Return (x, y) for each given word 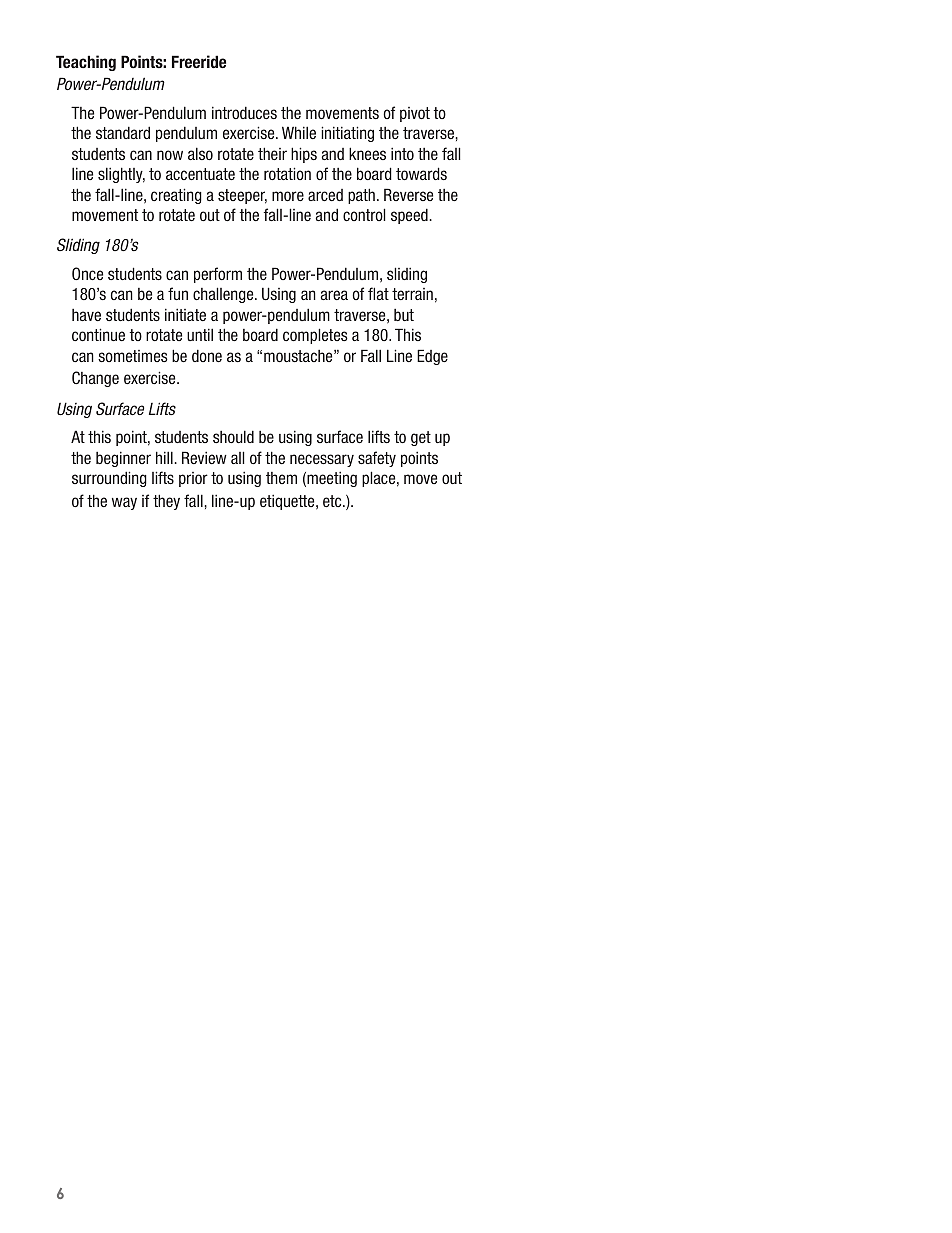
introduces (244, 112)
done (207, 355)
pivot (415, 114)
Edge (432, 357)
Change (95, 379)
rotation (287, 173)
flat (378, 293)
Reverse (408, 194)
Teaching (86, 63)
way (124, 503)
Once (87, 273)
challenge (224, 295)
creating (176, 196)
